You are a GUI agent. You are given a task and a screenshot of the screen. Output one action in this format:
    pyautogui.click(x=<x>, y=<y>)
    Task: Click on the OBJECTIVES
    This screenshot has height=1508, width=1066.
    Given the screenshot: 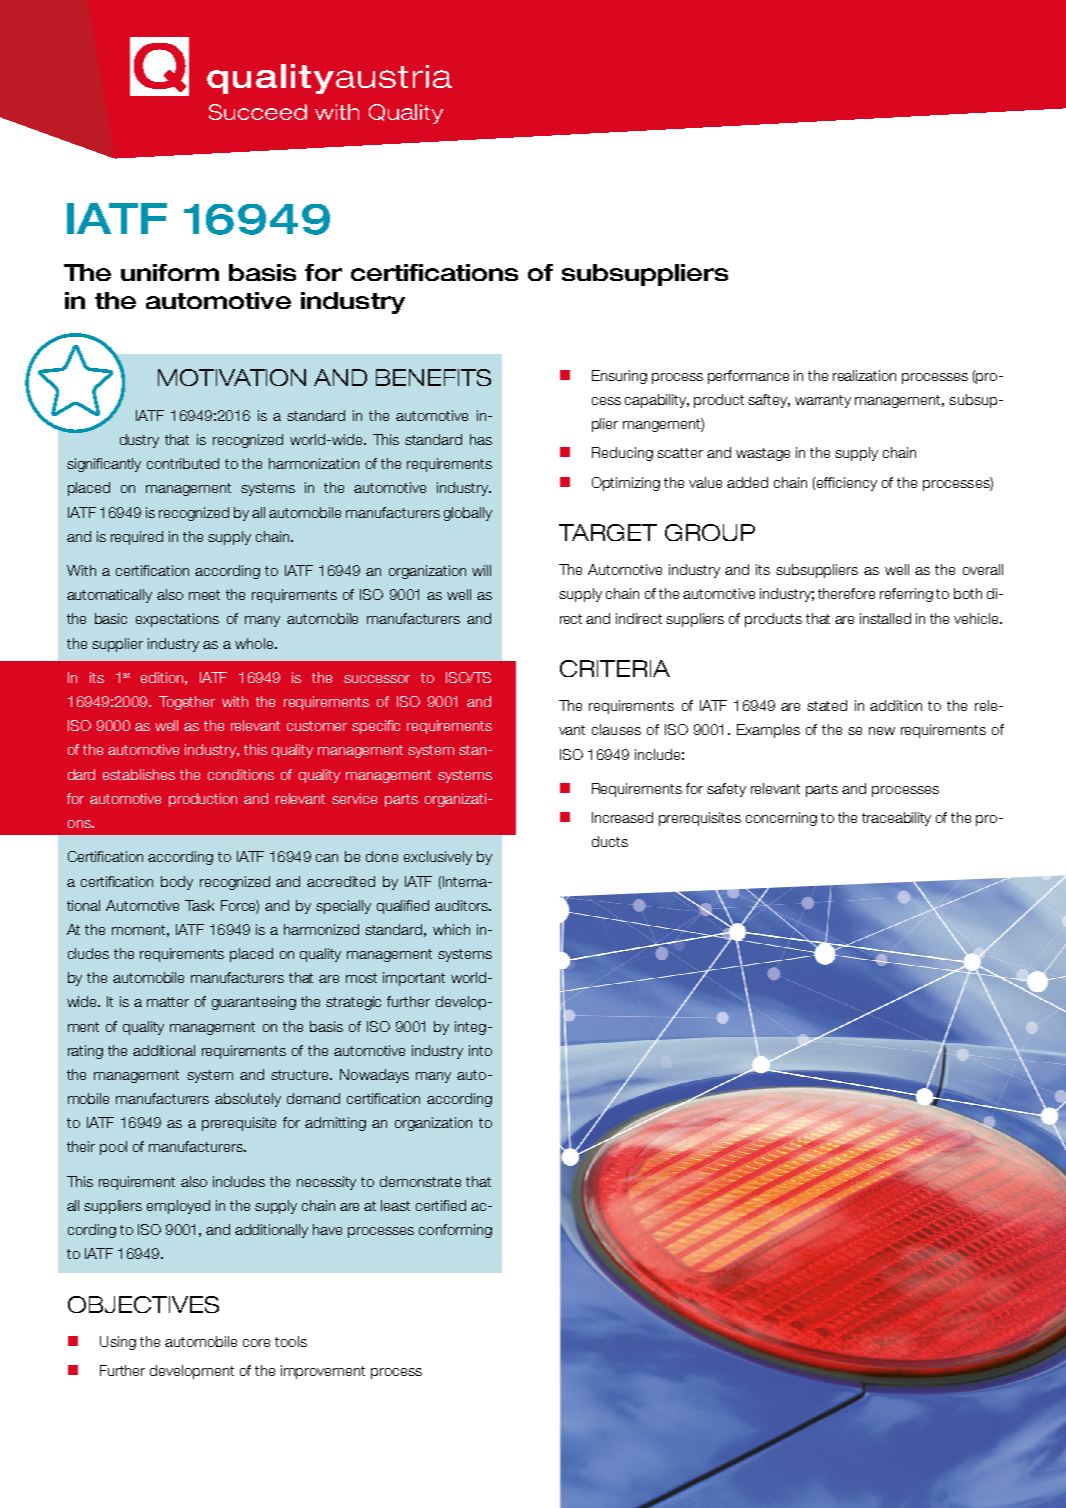 What is the action you would take?
    pyautogui.click(x=143, y=1304)
